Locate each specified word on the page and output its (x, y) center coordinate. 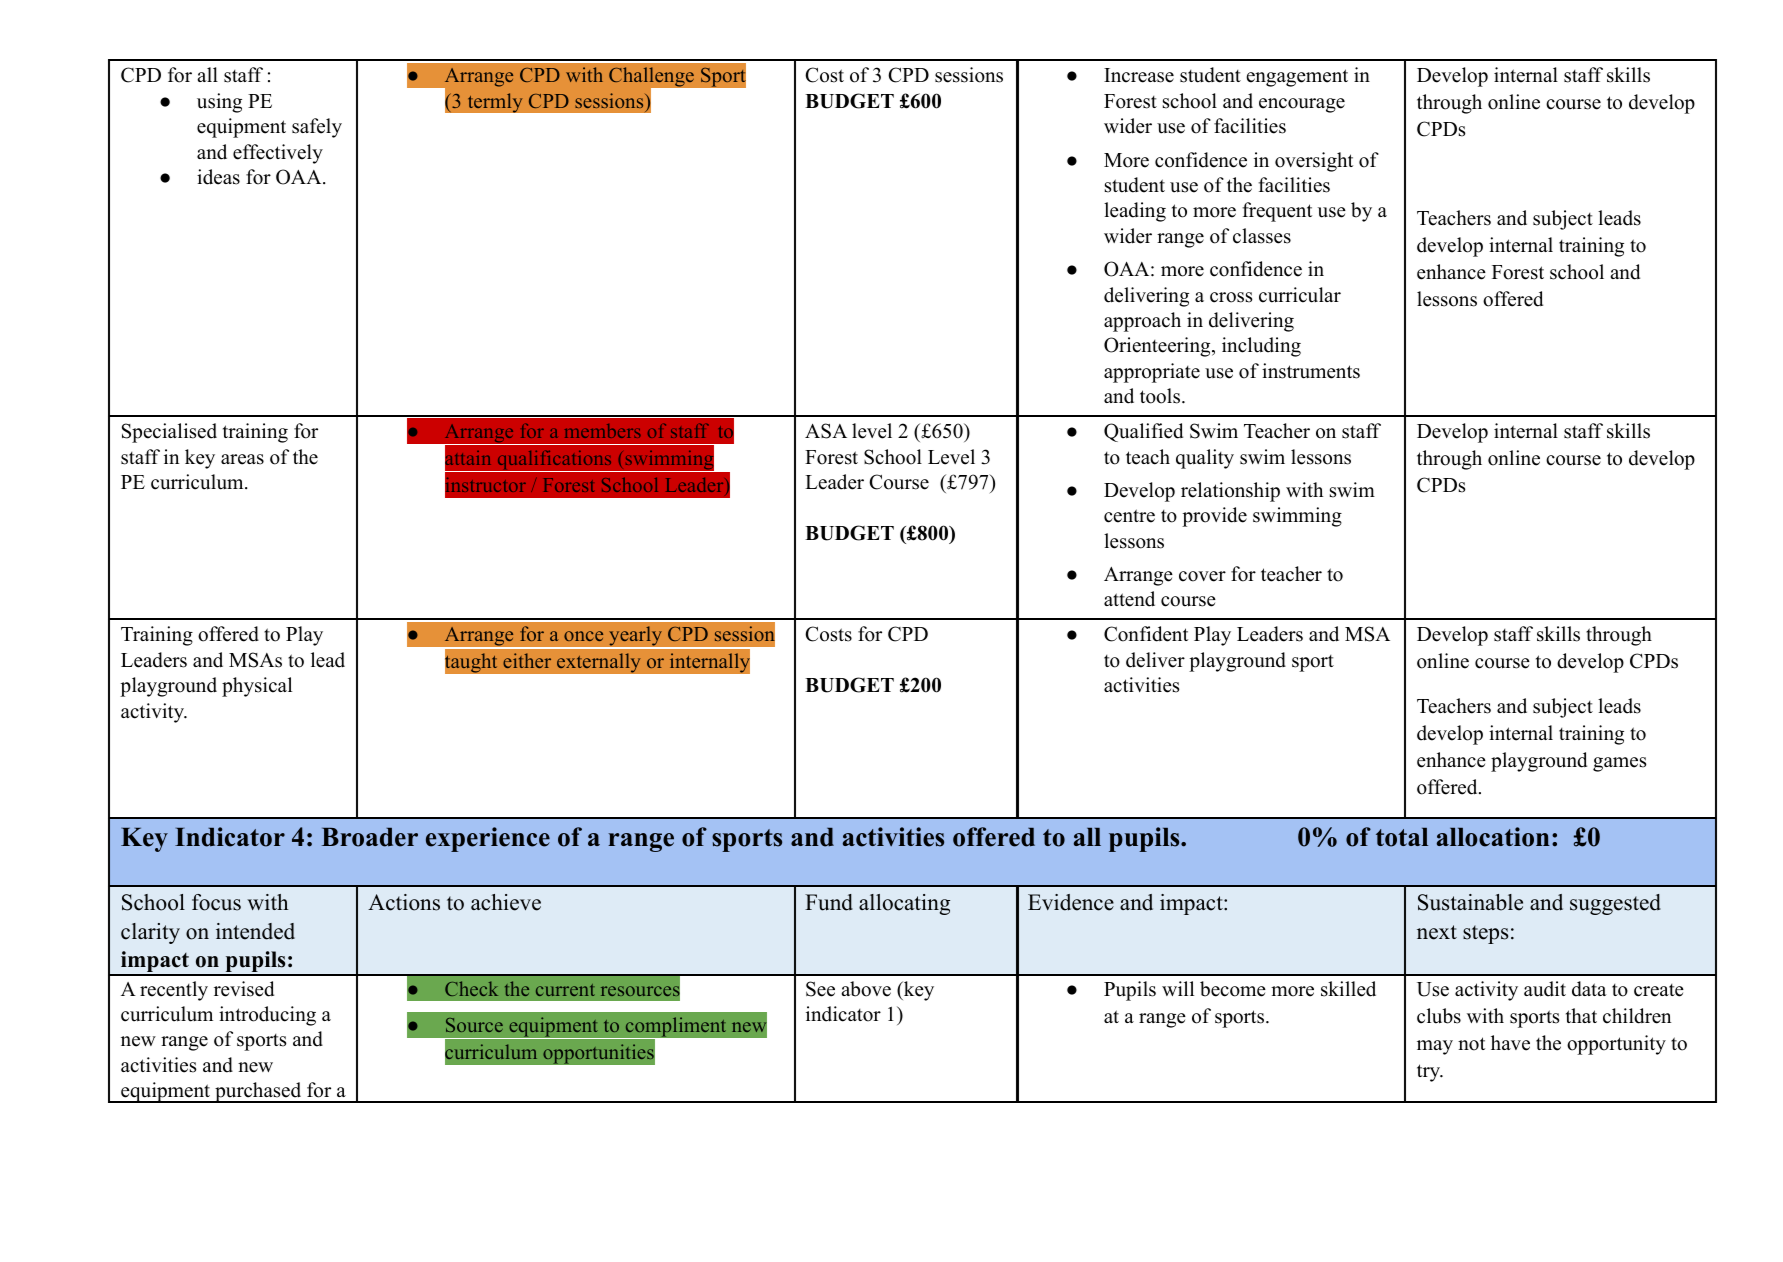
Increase (1139, 75)
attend (1129, 599)
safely (317, 128)
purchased (258, 1092)
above (866, 989)
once (583, 636)
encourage (1302, 105)
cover (1202, 576)
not (1471, 1044)
